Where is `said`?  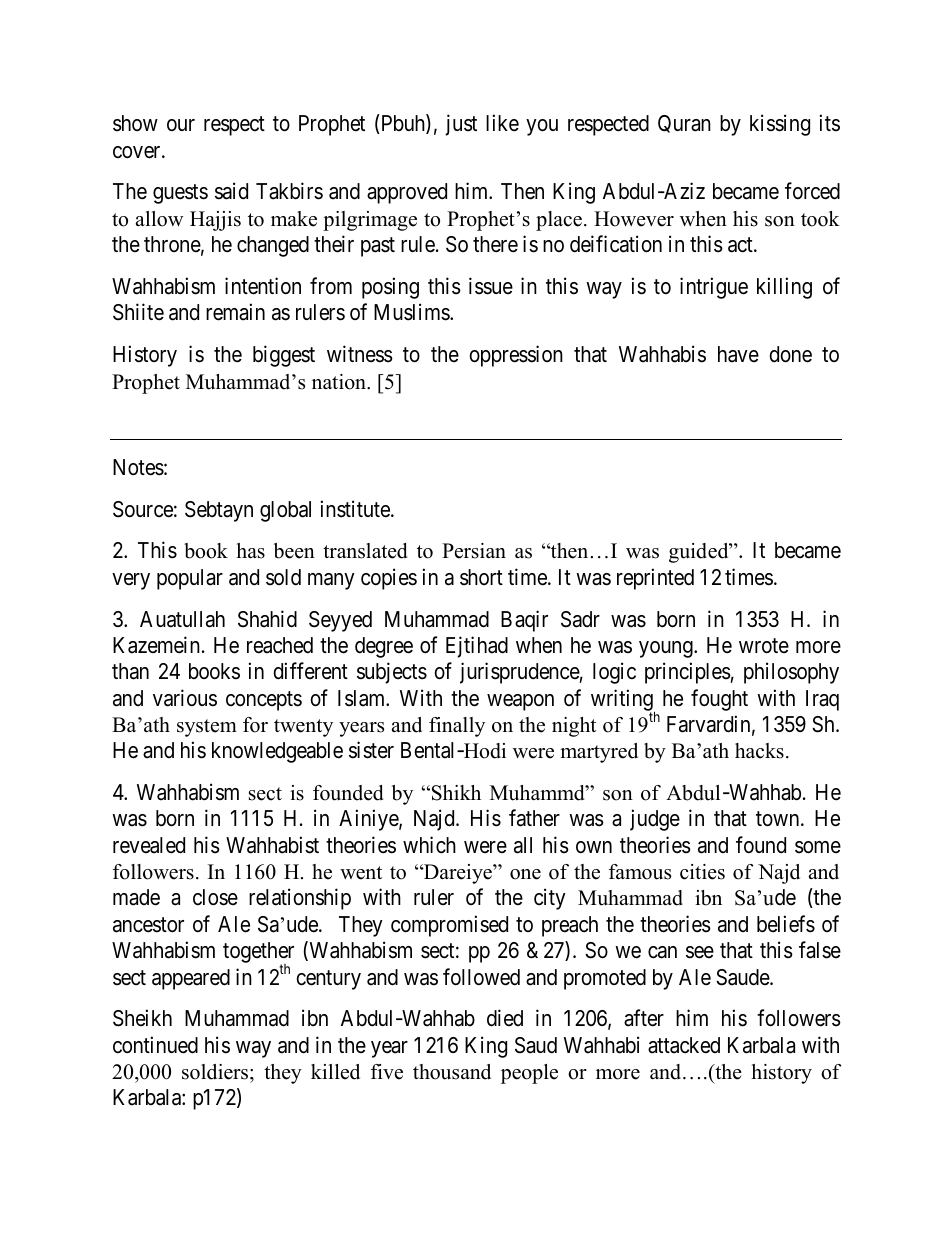
said is located at coordinates (231, 191).
